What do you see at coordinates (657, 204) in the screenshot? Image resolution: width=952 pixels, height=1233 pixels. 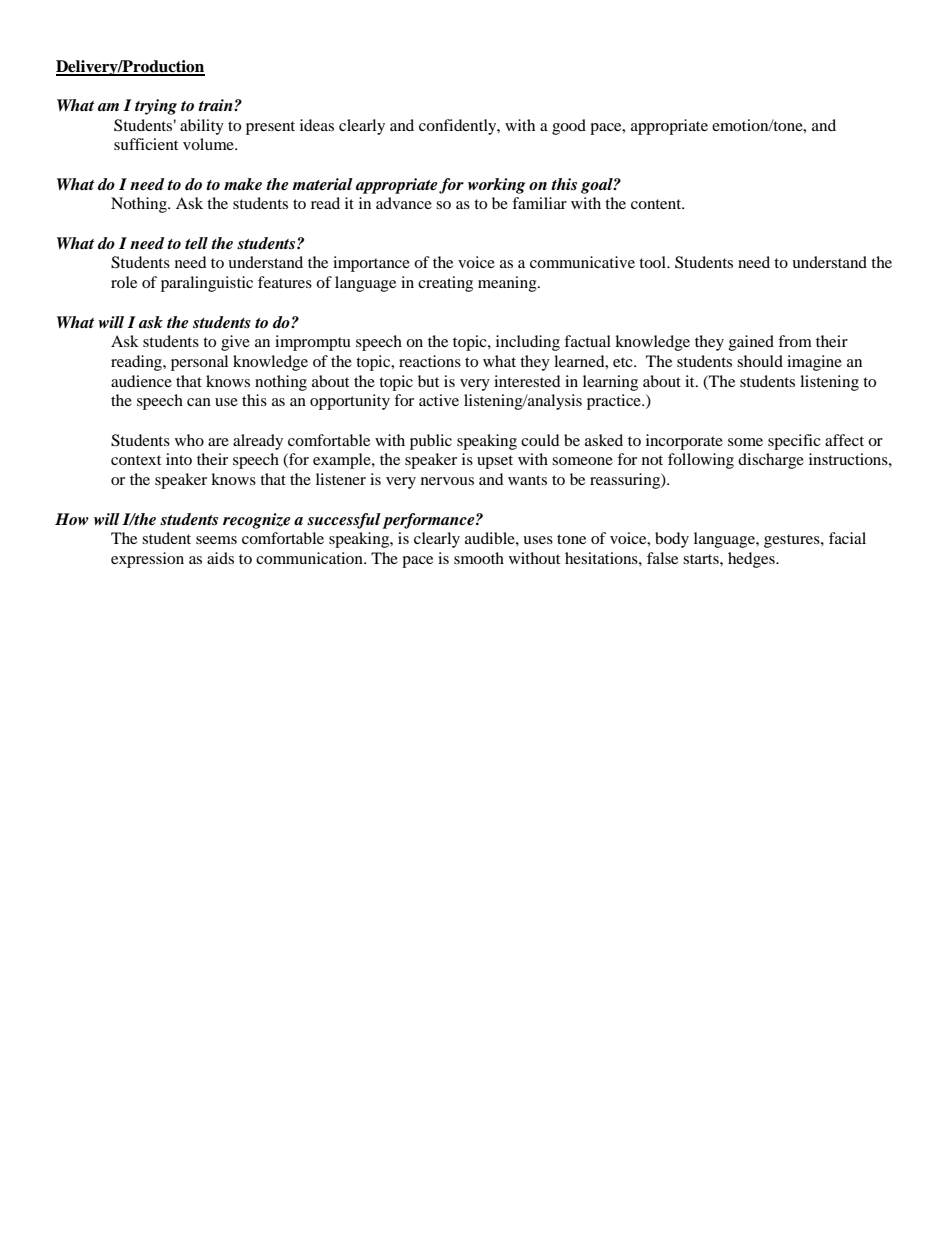 I see `content` at bounding box center [657, 204].
